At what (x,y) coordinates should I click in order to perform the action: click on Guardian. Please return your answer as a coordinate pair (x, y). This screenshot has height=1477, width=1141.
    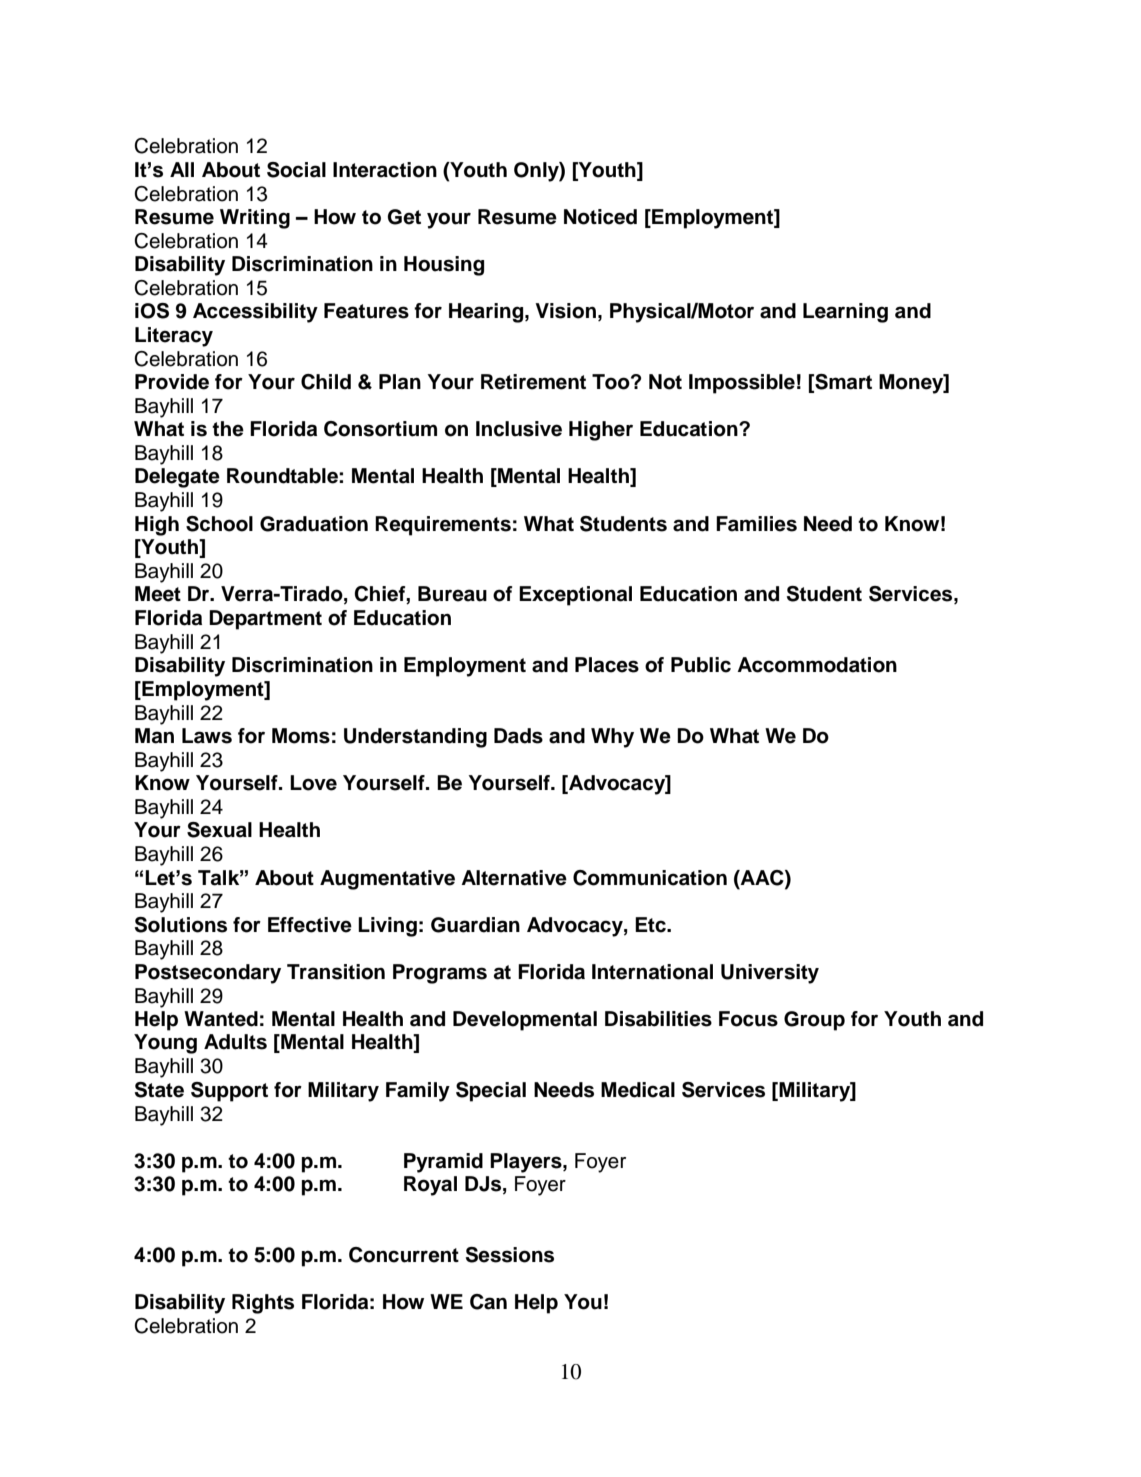
    Looking at the image, I should click on (475, 925).
